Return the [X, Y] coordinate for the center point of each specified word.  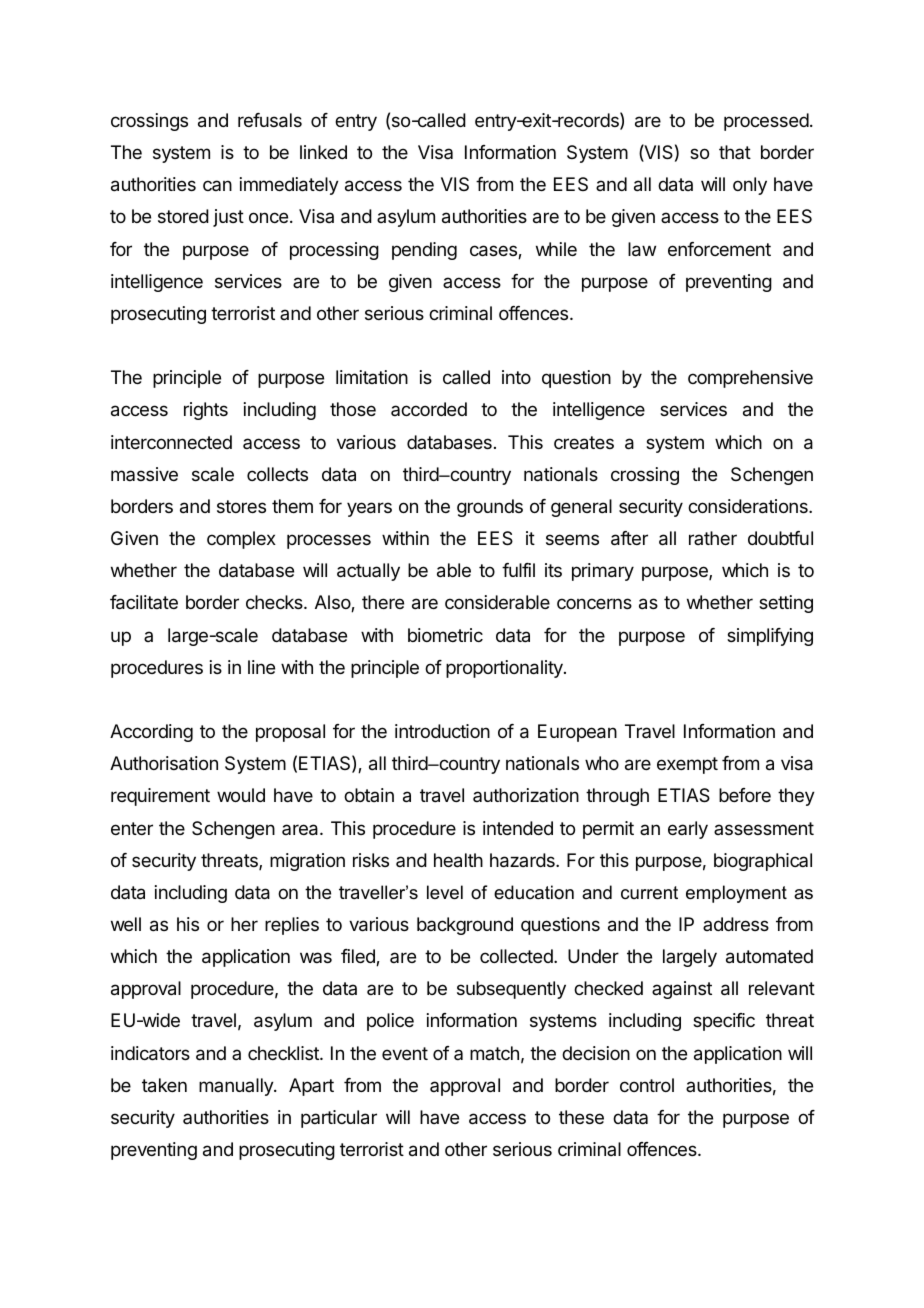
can [217, 185]
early [688, 830]
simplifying [770, 637]
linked [323, 152]
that [735, 152]
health [458, 860]
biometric [445, 635]
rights [206, 411]
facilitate [144, 602]
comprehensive [750, 379]
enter [132, 828]
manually [237, 1087]
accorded [429, 409]
